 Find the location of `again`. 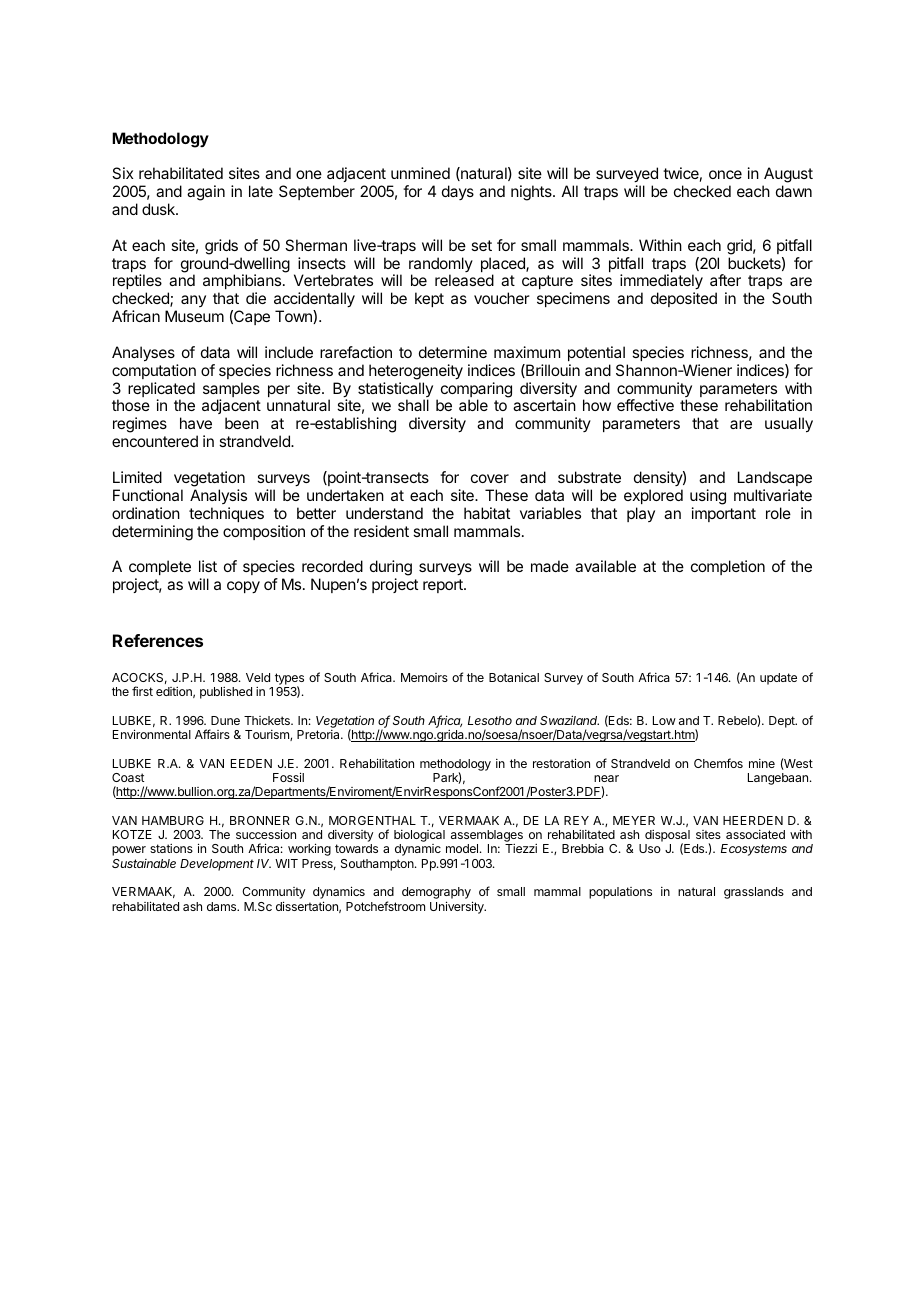

again is located at coordinates (206, 193).
